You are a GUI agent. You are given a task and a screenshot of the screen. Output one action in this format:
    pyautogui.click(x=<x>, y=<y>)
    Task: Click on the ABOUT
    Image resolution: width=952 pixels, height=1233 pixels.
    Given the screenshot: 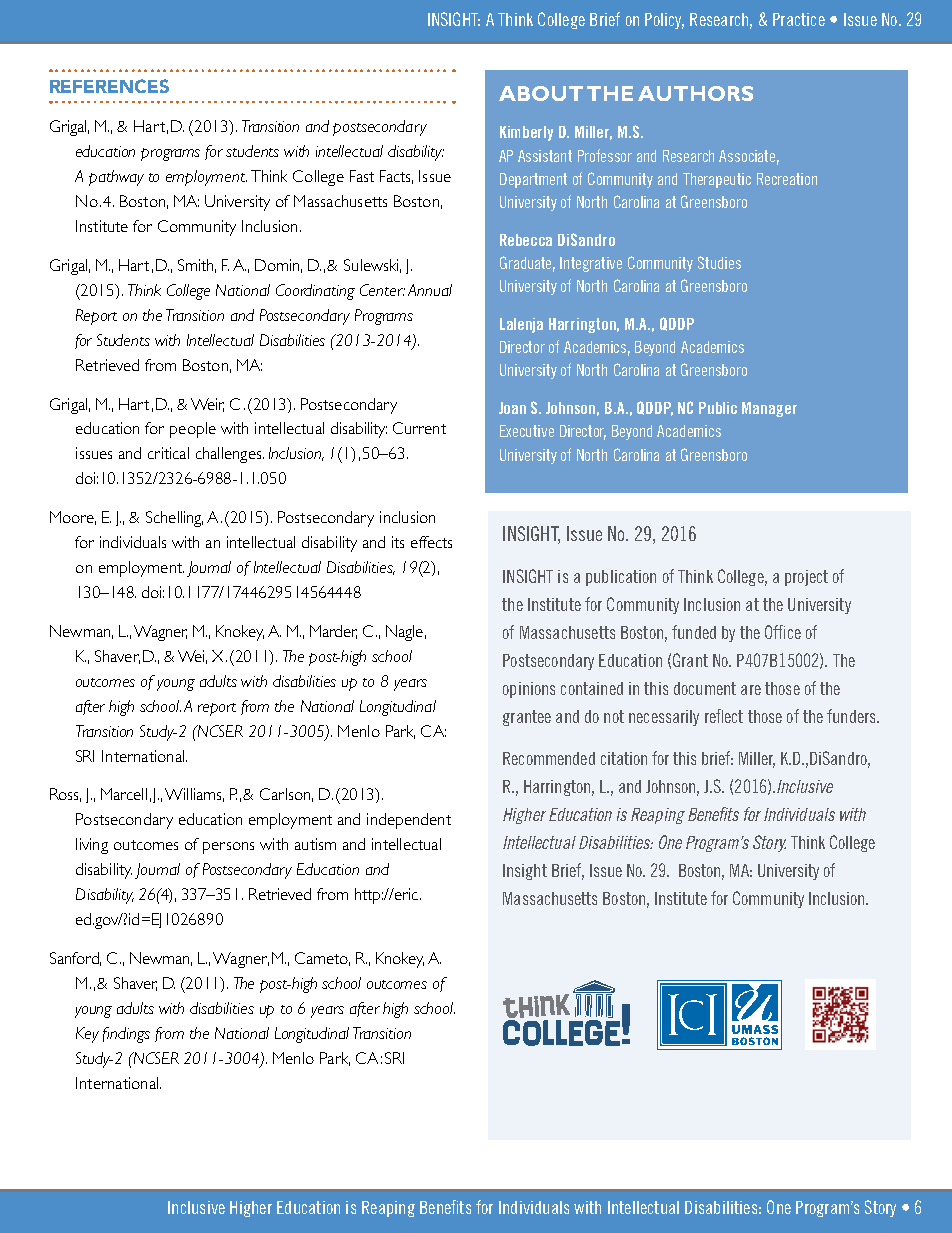 What is the action you would take?
    pyautogui.click(x=541, y=93)
